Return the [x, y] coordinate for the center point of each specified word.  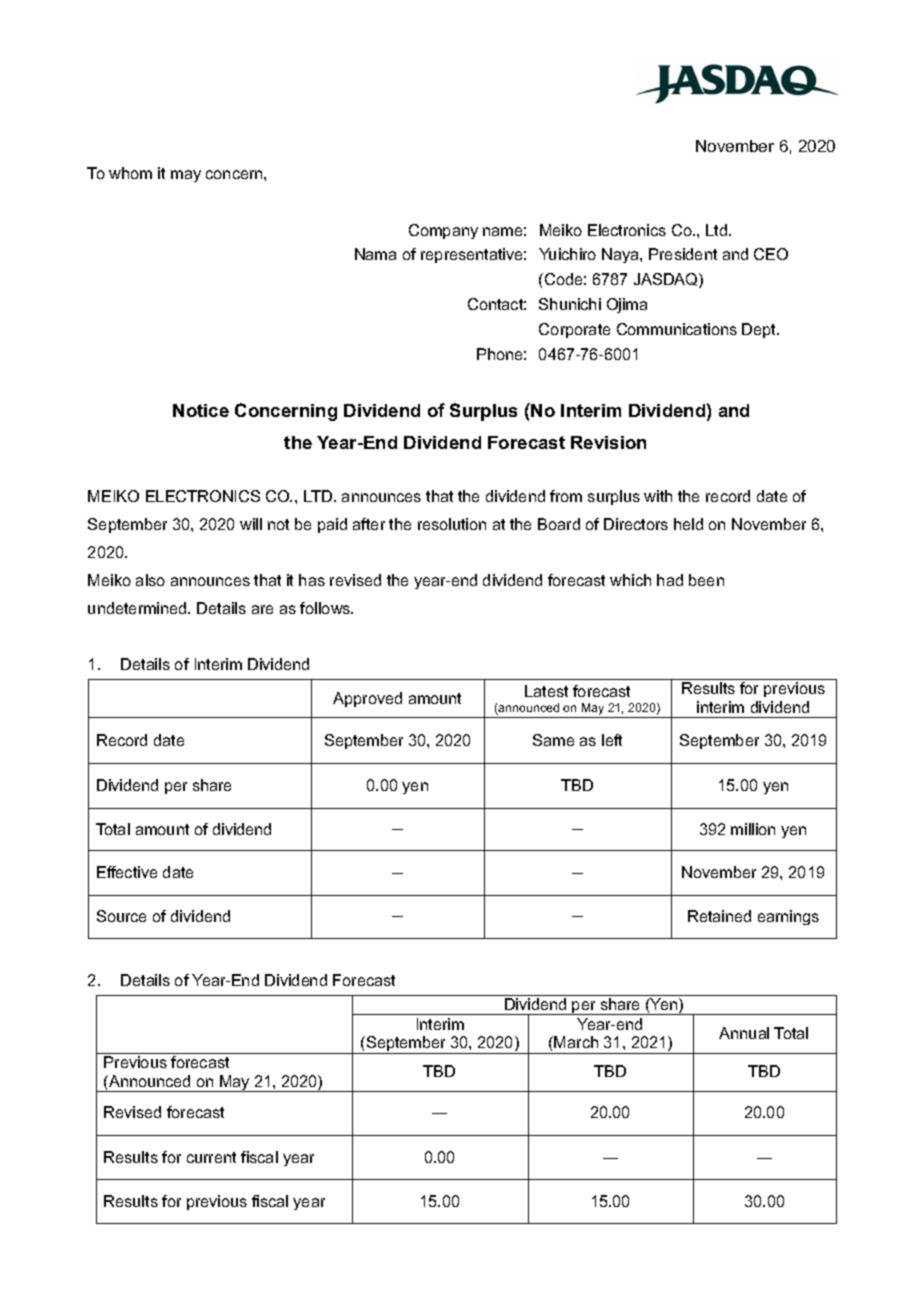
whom [130, 173]
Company [443, 231]
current [211, 1157]
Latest [546, 691]
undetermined [138, 608]
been [706, 580]
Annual [744, 1033]
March [576, 1042]
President [683, 254]
